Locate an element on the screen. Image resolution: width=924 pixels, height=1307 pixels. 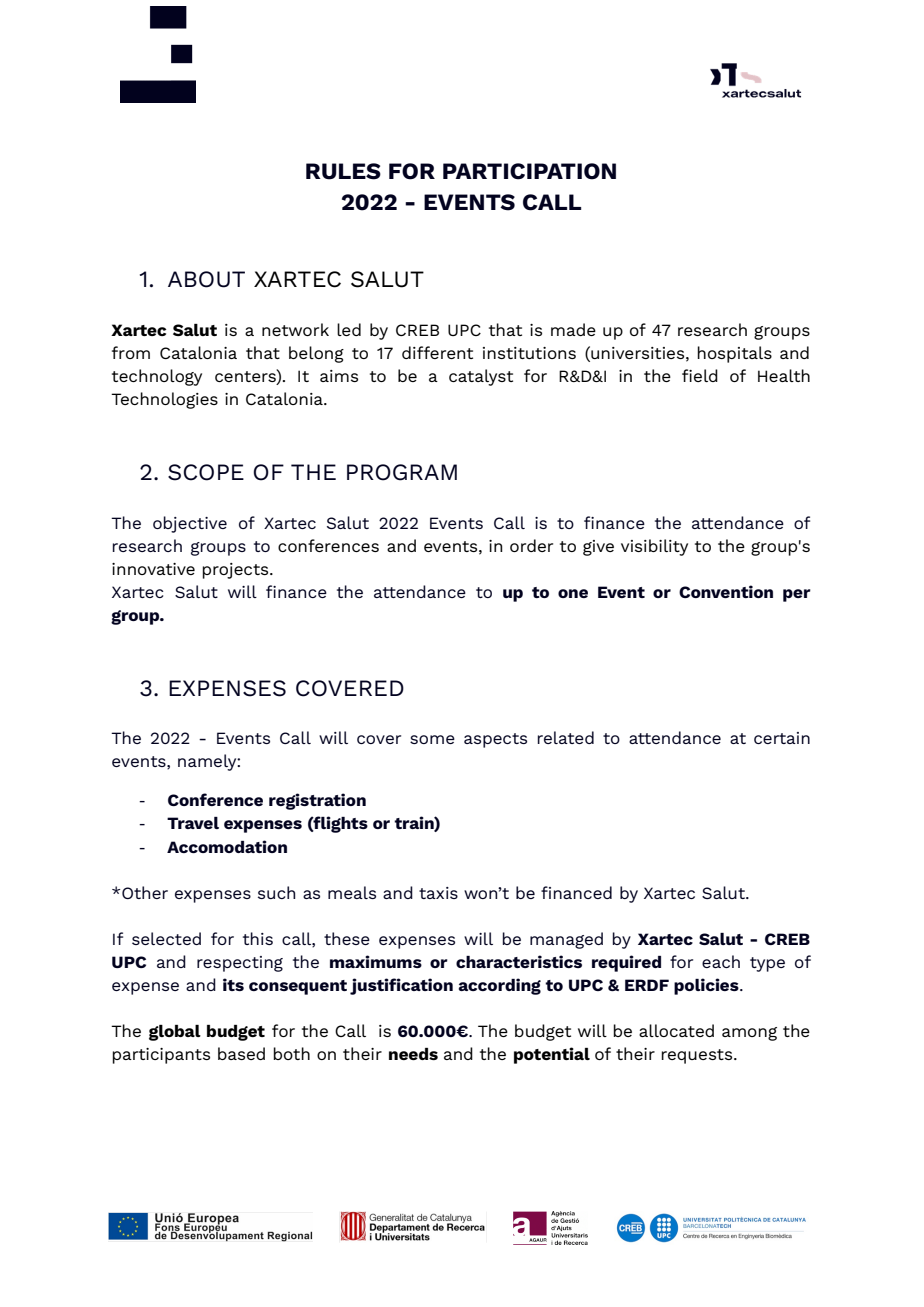
global is located at coordinates (175, 1033).
